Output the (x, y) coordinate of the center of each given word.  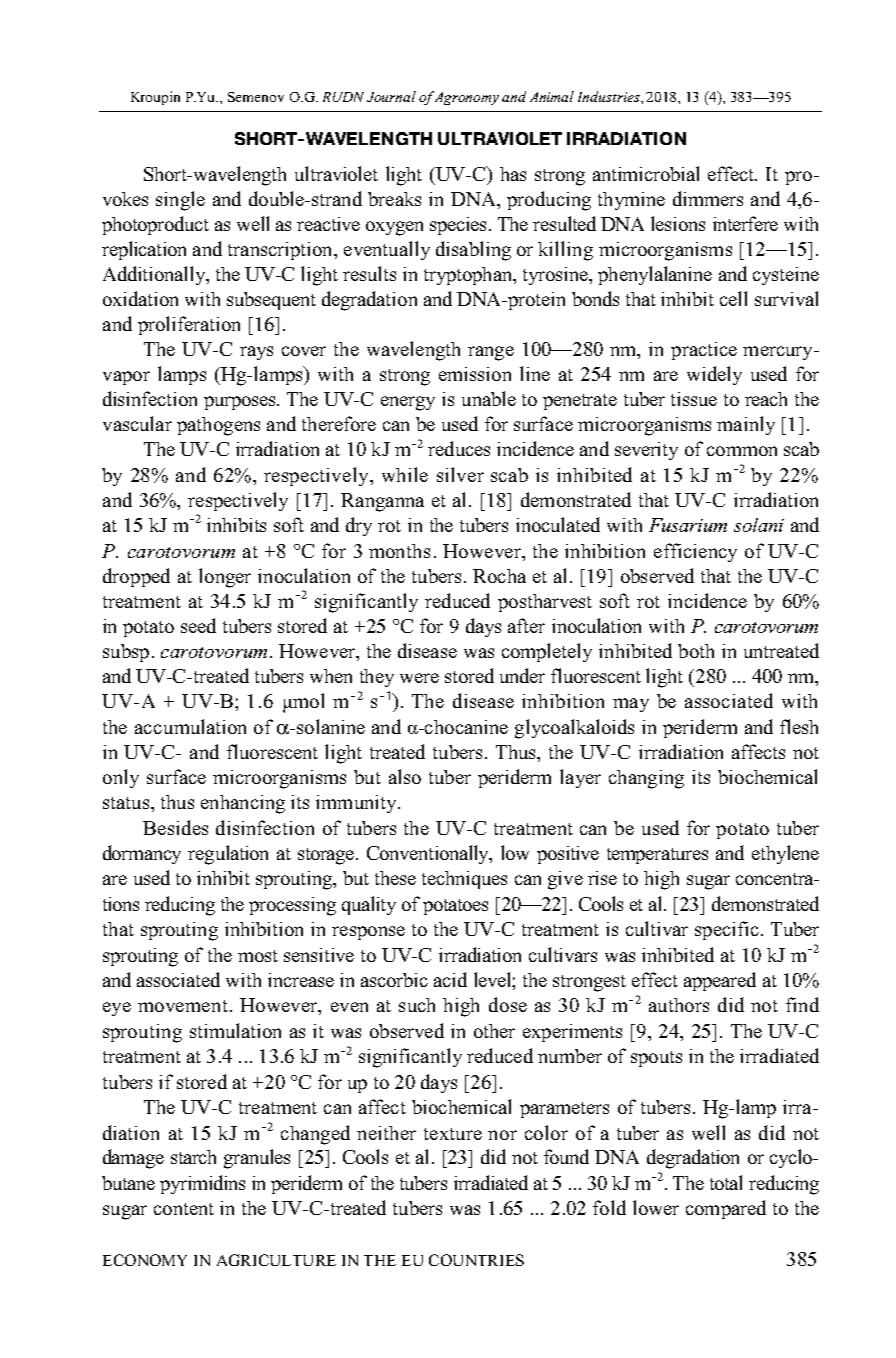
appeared (720, 981)
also (405, 776)
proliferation (189, 325)
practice (704, 351)
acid (450, 979)
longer (225, 578)
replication (144, 250)
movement (183, 1006)
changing (646, 779)
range (491, 353)
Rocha (499, 576)
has (513, 174)
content (184, 1209)
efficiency (695, 552)
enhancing (243, 804)
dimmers (708, 198)
